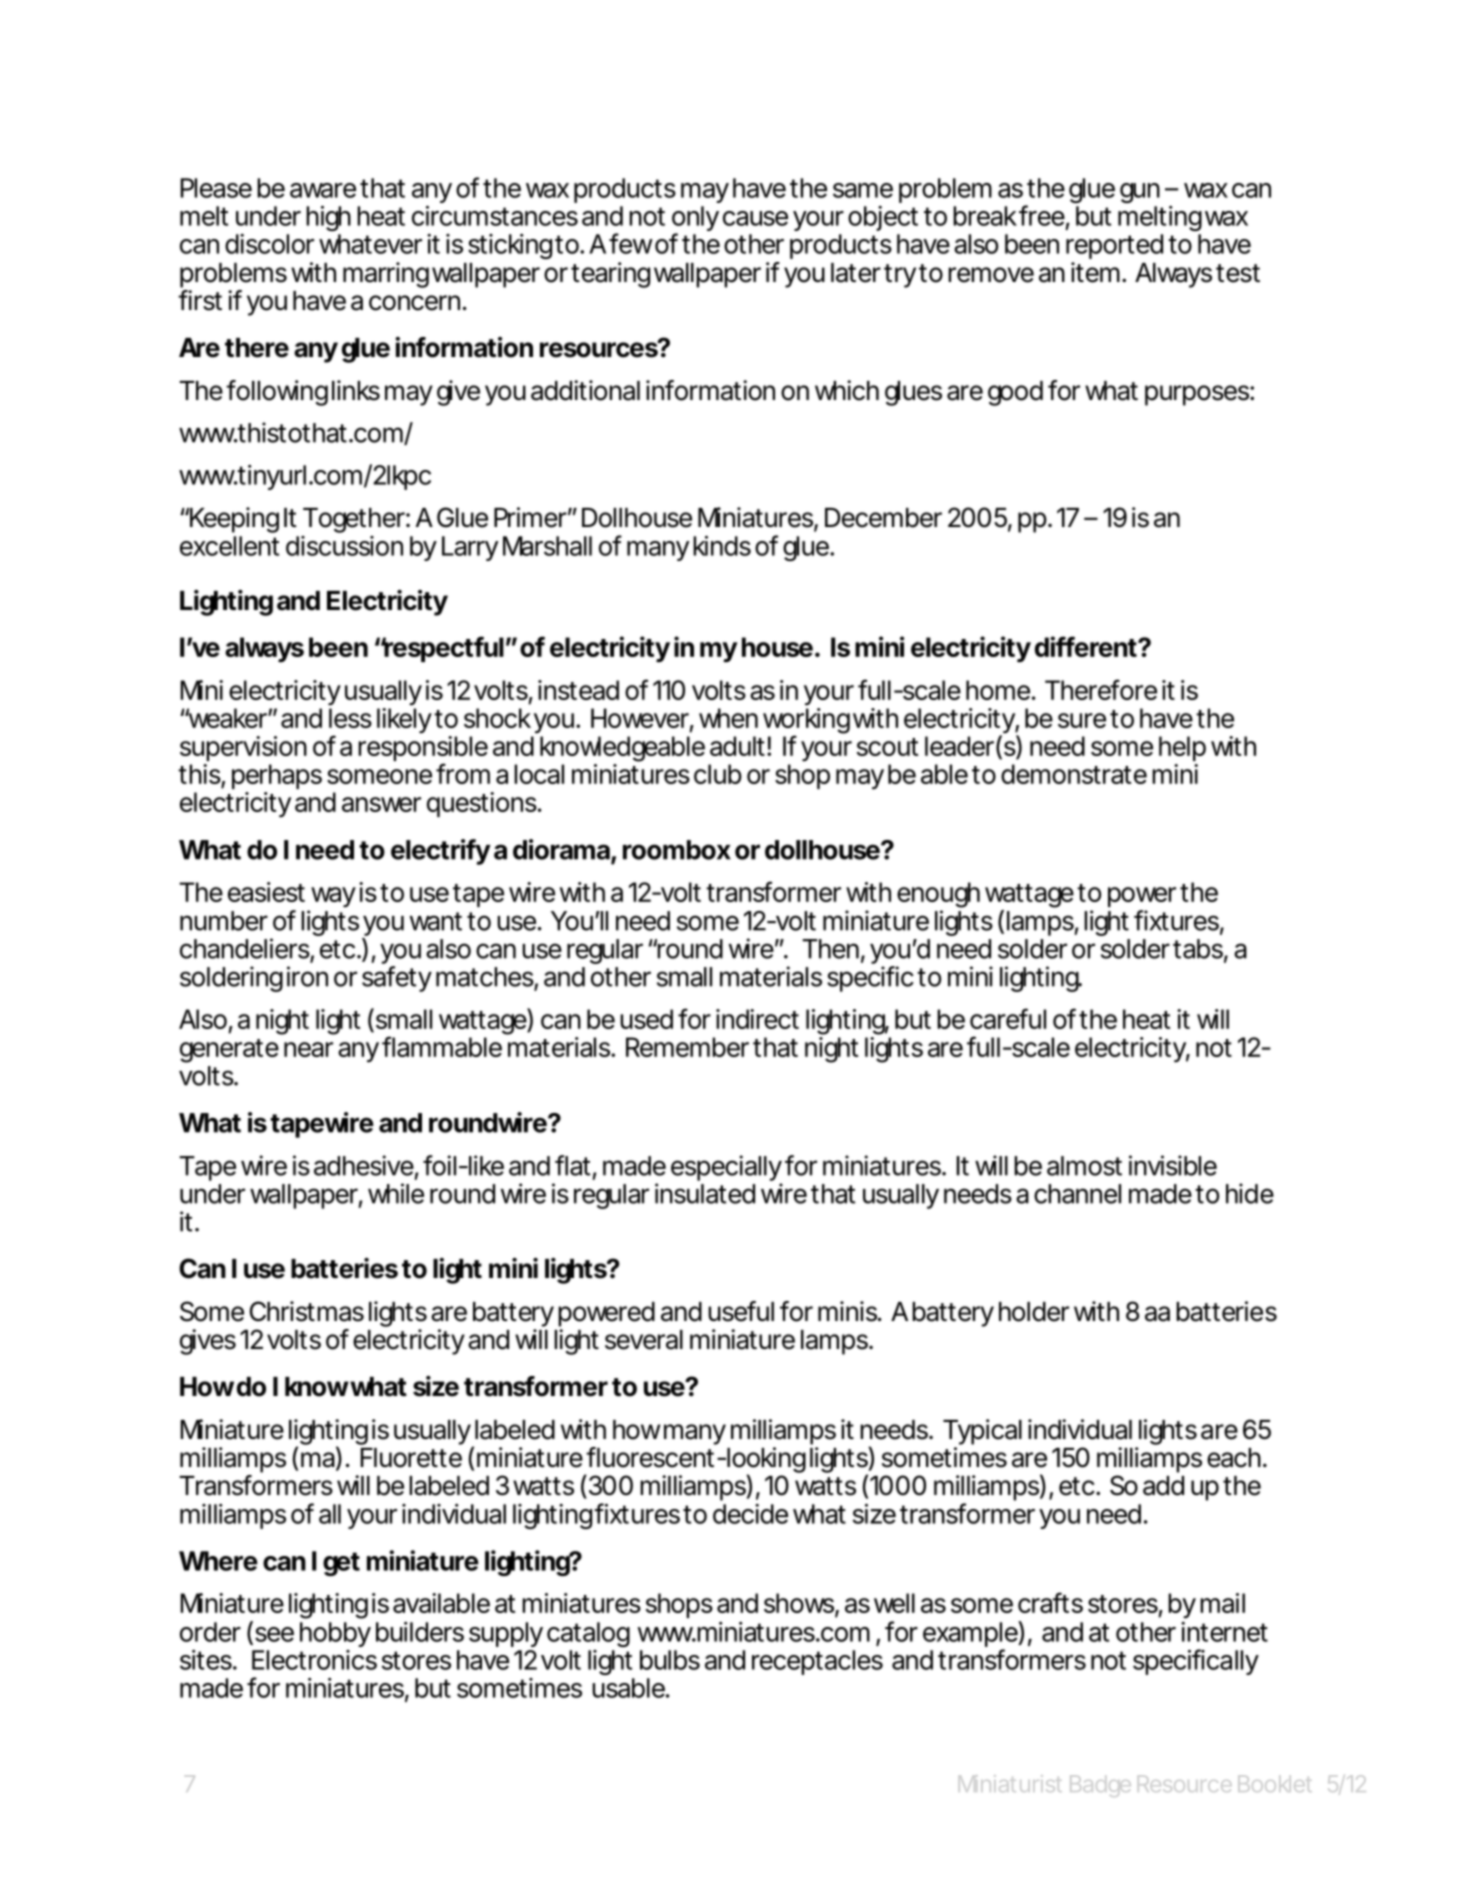 This document has width=1459, height=1888. Describe the element at coordinates (308, 1049) in the document. I see `near` at that location.
